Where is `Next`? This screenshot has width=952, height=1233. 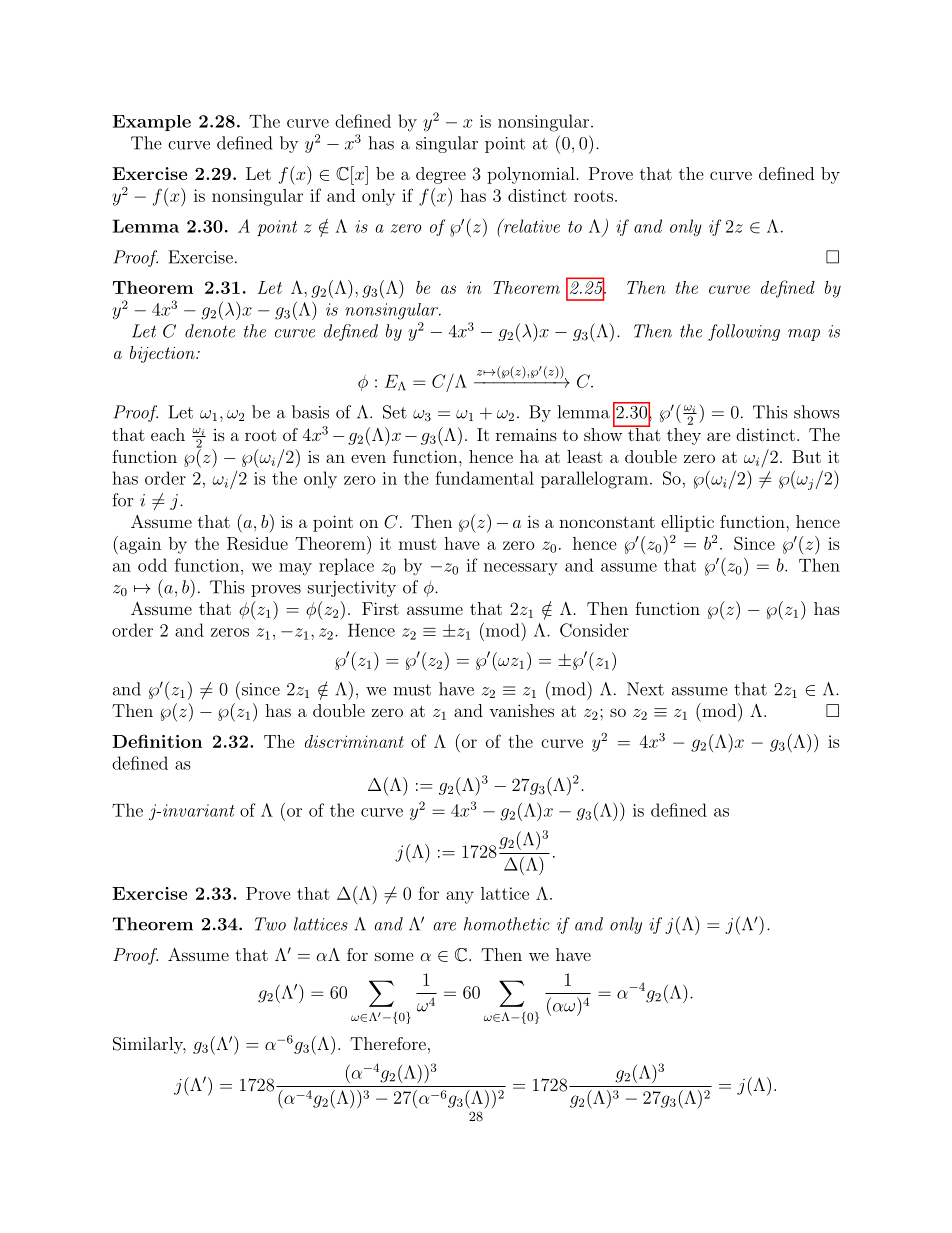 Next is located at coordinates (645, 689).
